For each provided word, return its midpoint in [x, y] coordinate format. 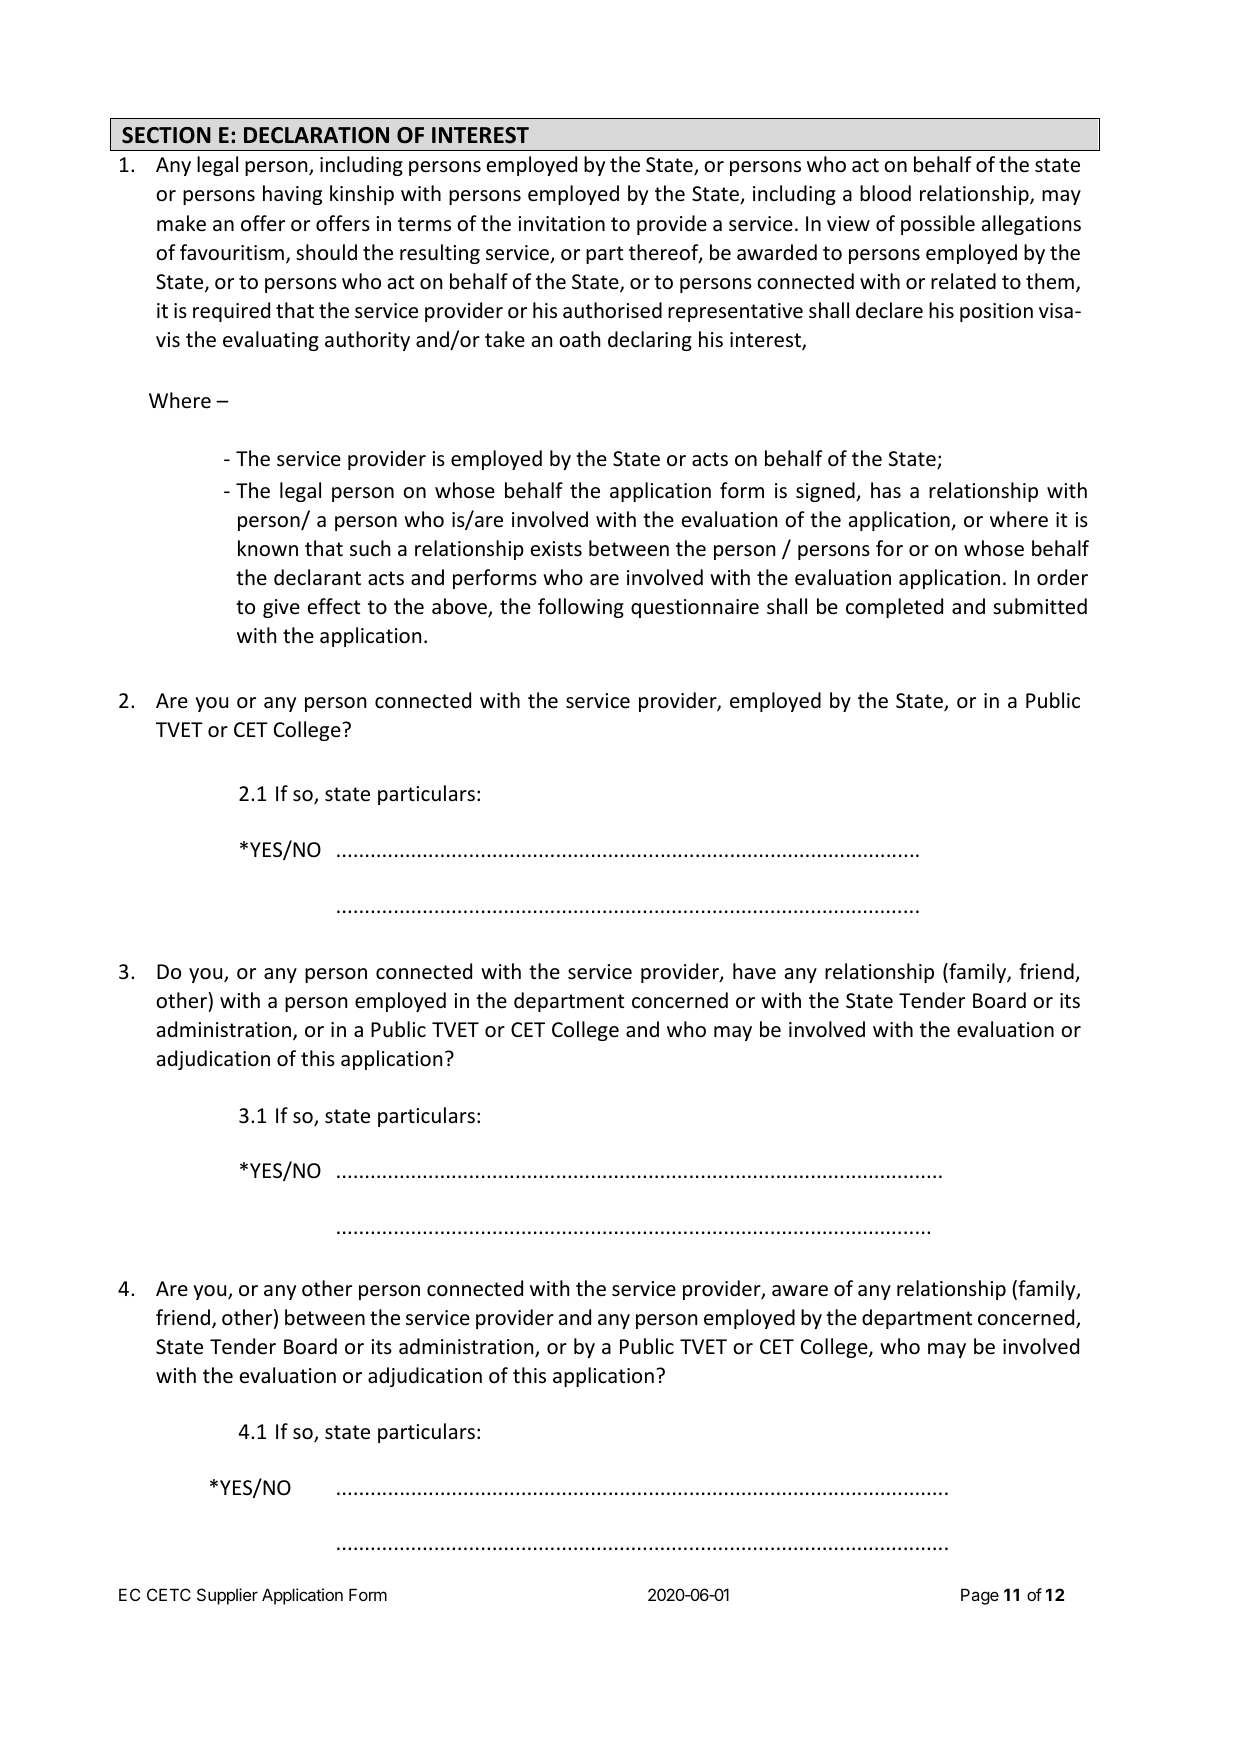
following [581, 608]
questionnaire [695, 608]
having [292, 195]
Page [980, 1596]
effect [334, 606]
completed [894, 608]
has [886, 490]
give [281, 608]
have [754, 971]
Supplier [227, 1596]
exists [556, 549]
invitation [561, 224]
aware [800, 1291]
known [268, 548]
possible [938, 225]
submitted [1040, 606]
